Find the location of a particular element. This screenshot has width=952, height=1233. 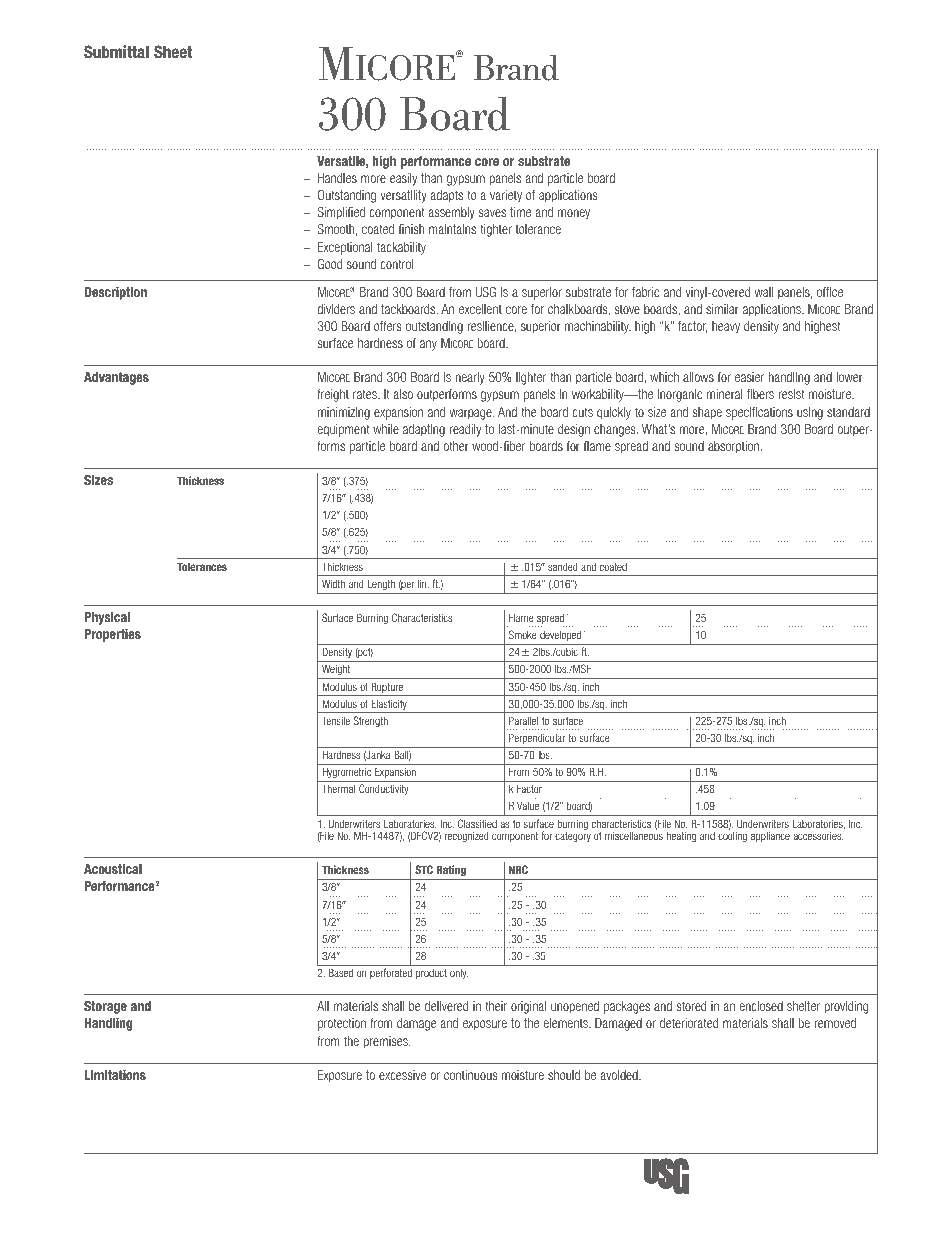

excellent is located at coordinates (480, 309).
